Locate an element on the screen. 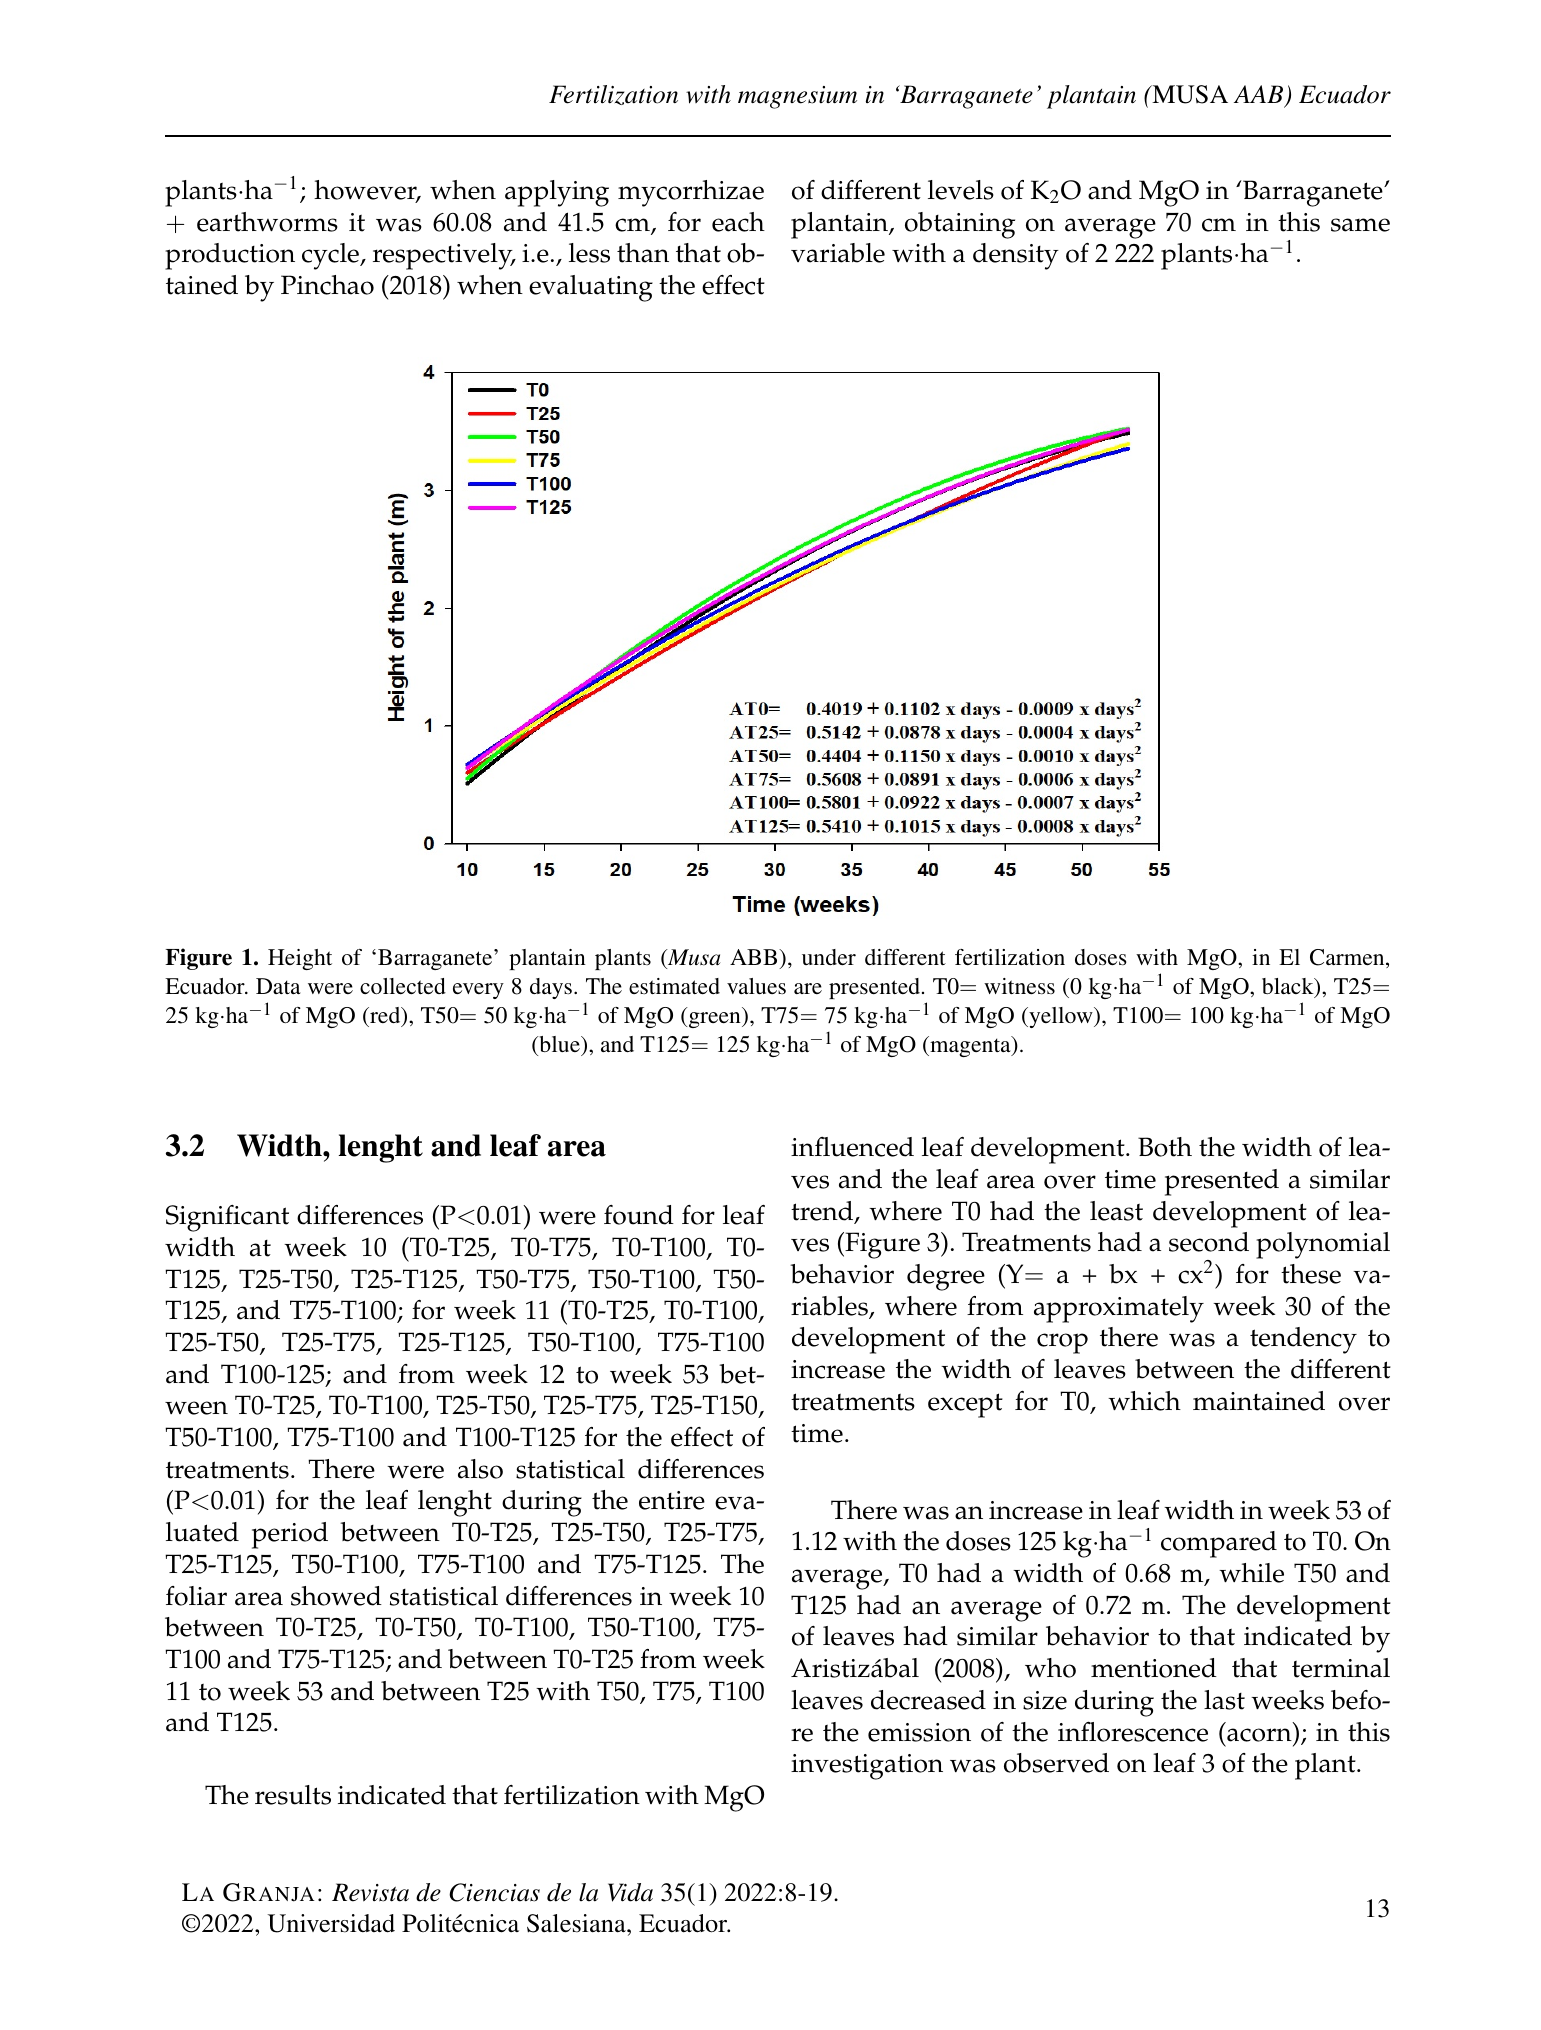 This screenshot has height=2030, width=1541. black is located at coordinates (1289, 987).
